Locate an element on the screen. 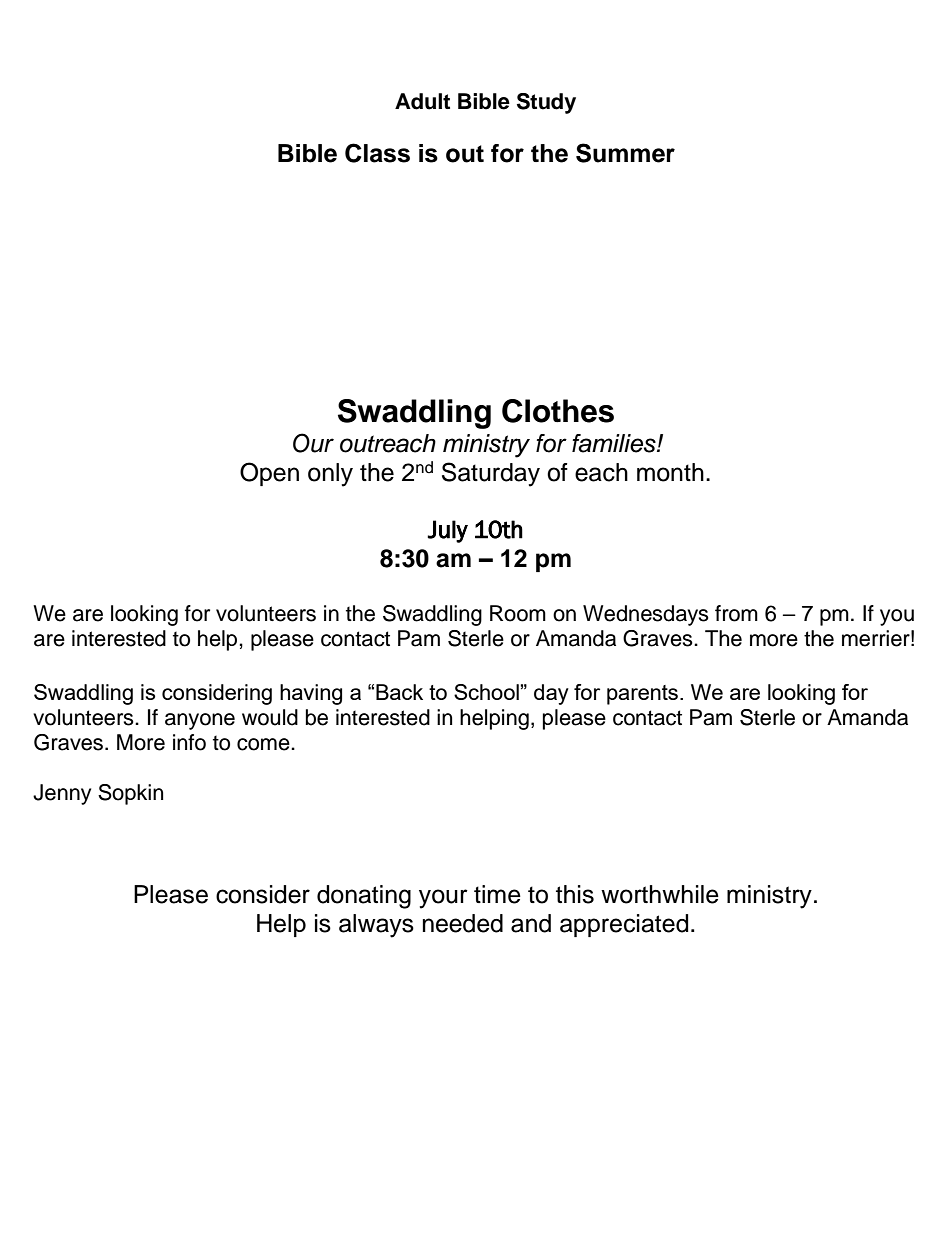 The height and width of the screenshot is (1233, 952). July is located at coordinates (447, 531).
